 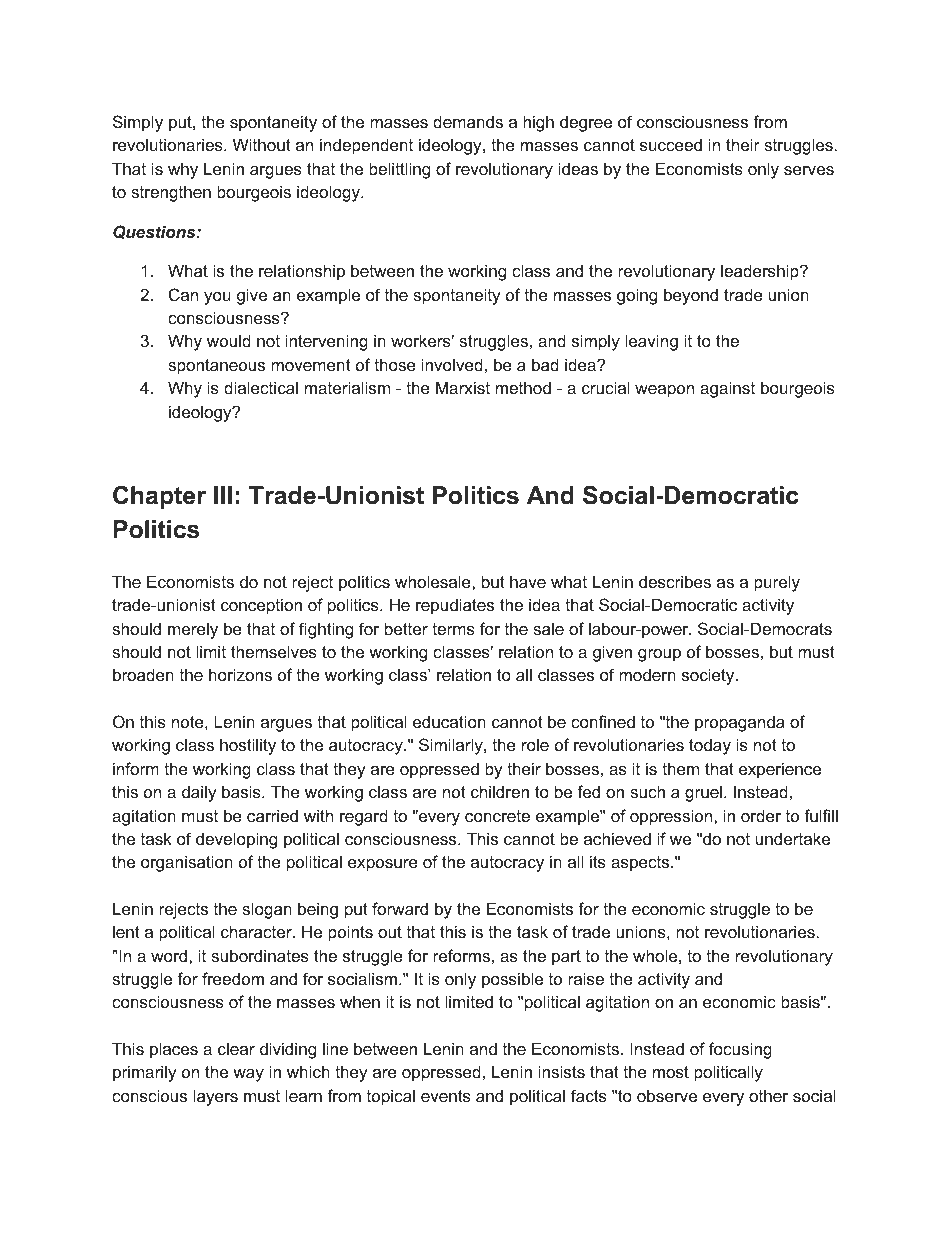 What do you see at coordinates (236, 1048) in the image?
I see `clear` at bounding box center [236, 1048].
